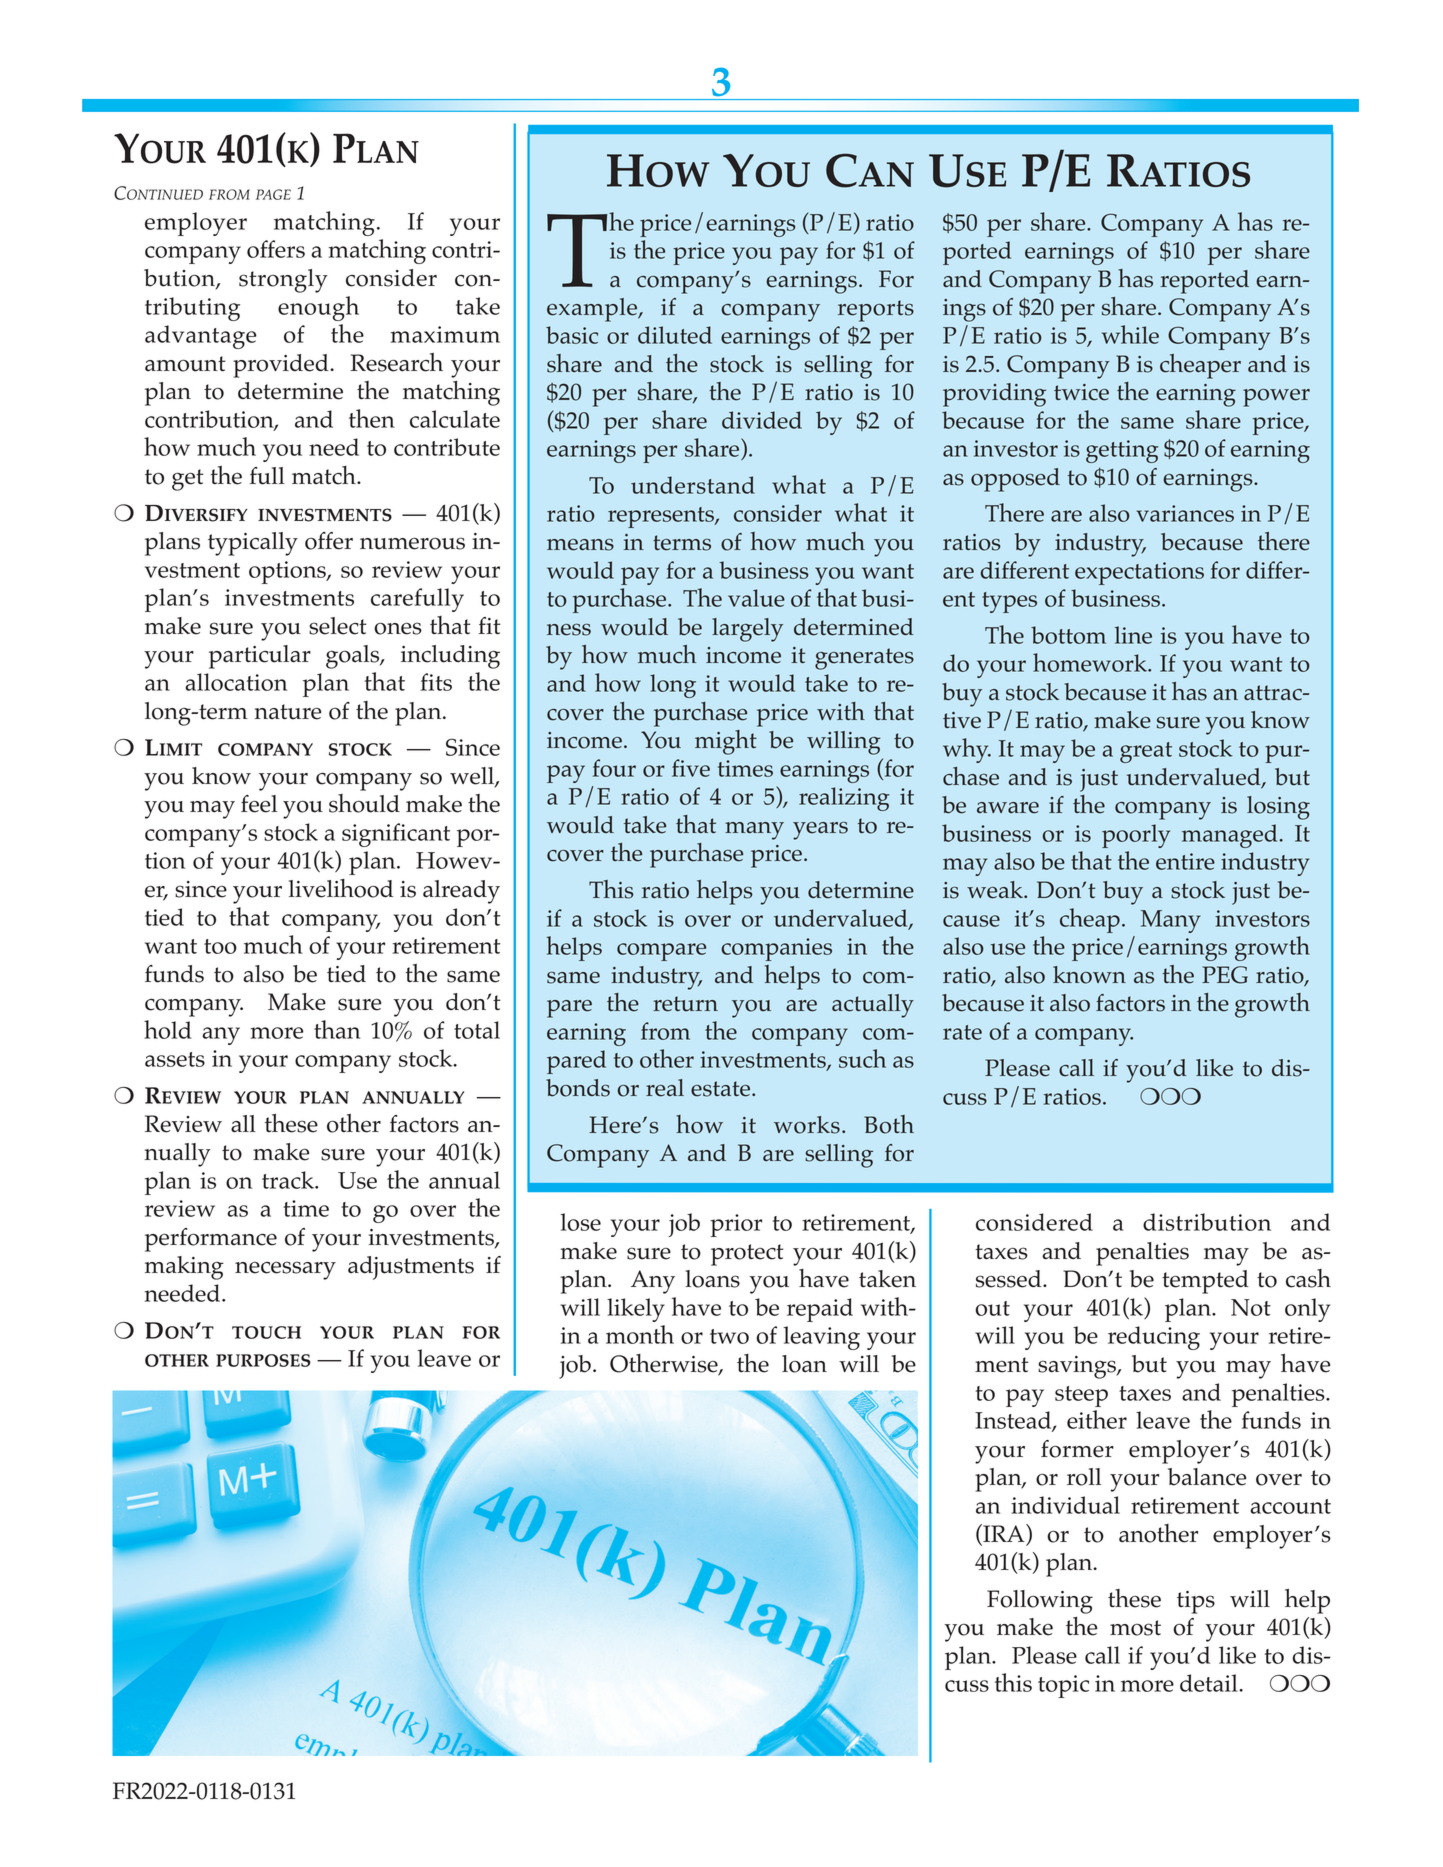  I want to click on PURPOSES, so click(263, 1360).
